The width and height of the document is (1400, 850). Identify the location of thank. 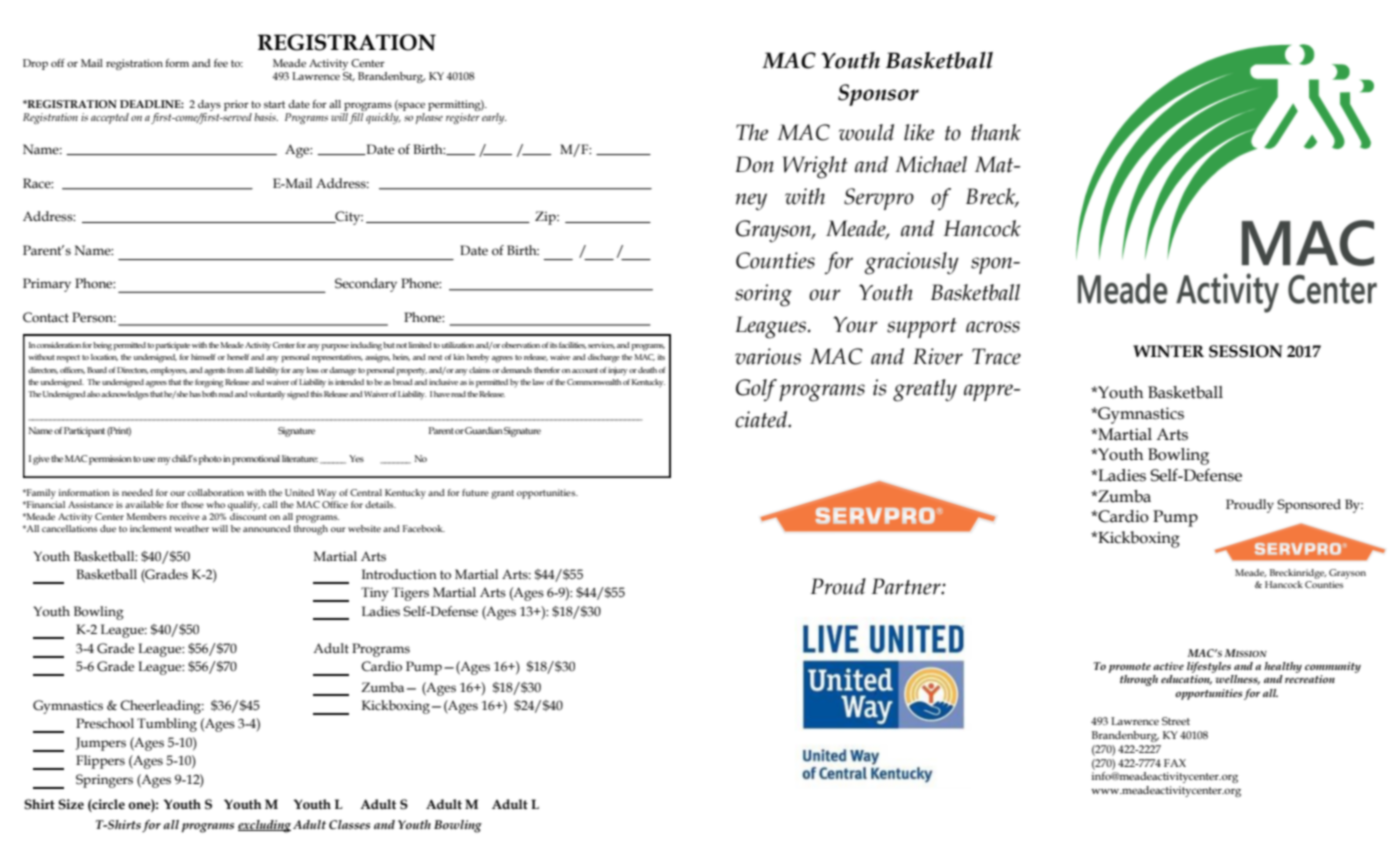
(996, 132).
